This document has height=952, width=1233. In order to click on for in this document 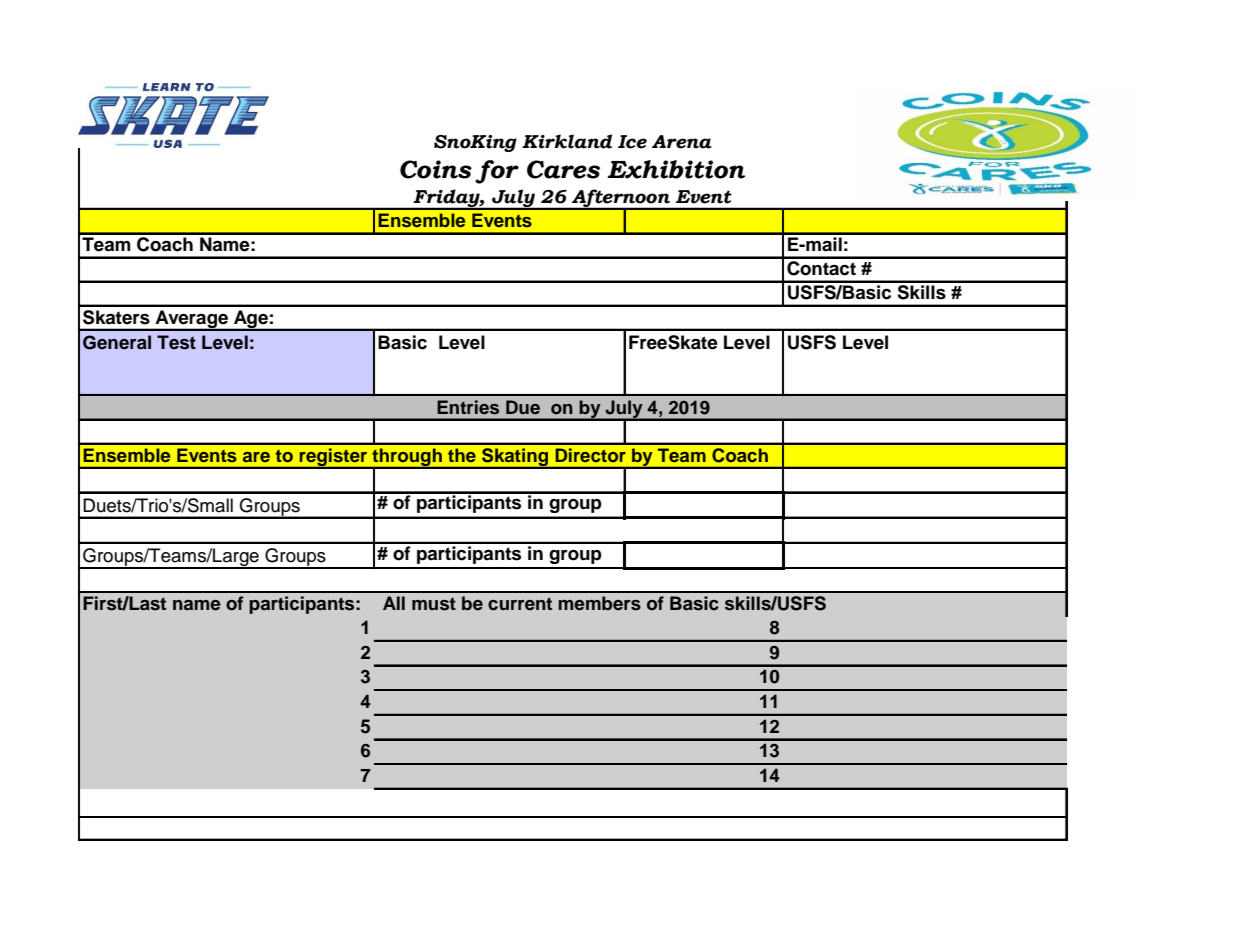, I will do `click(497, 172)`.
